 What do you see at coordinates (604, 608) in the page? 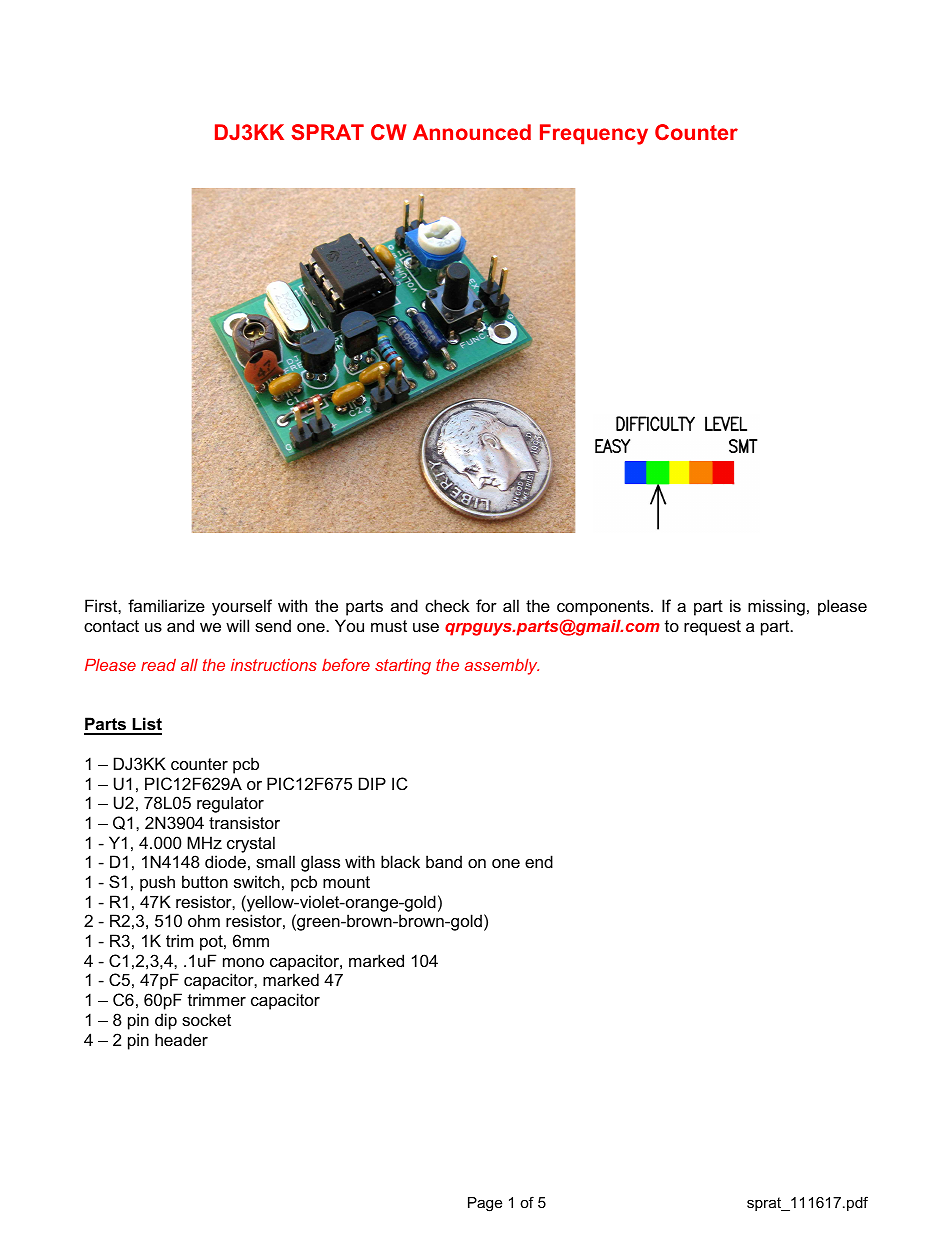
I see `components` at bounding box center [604, 608].
